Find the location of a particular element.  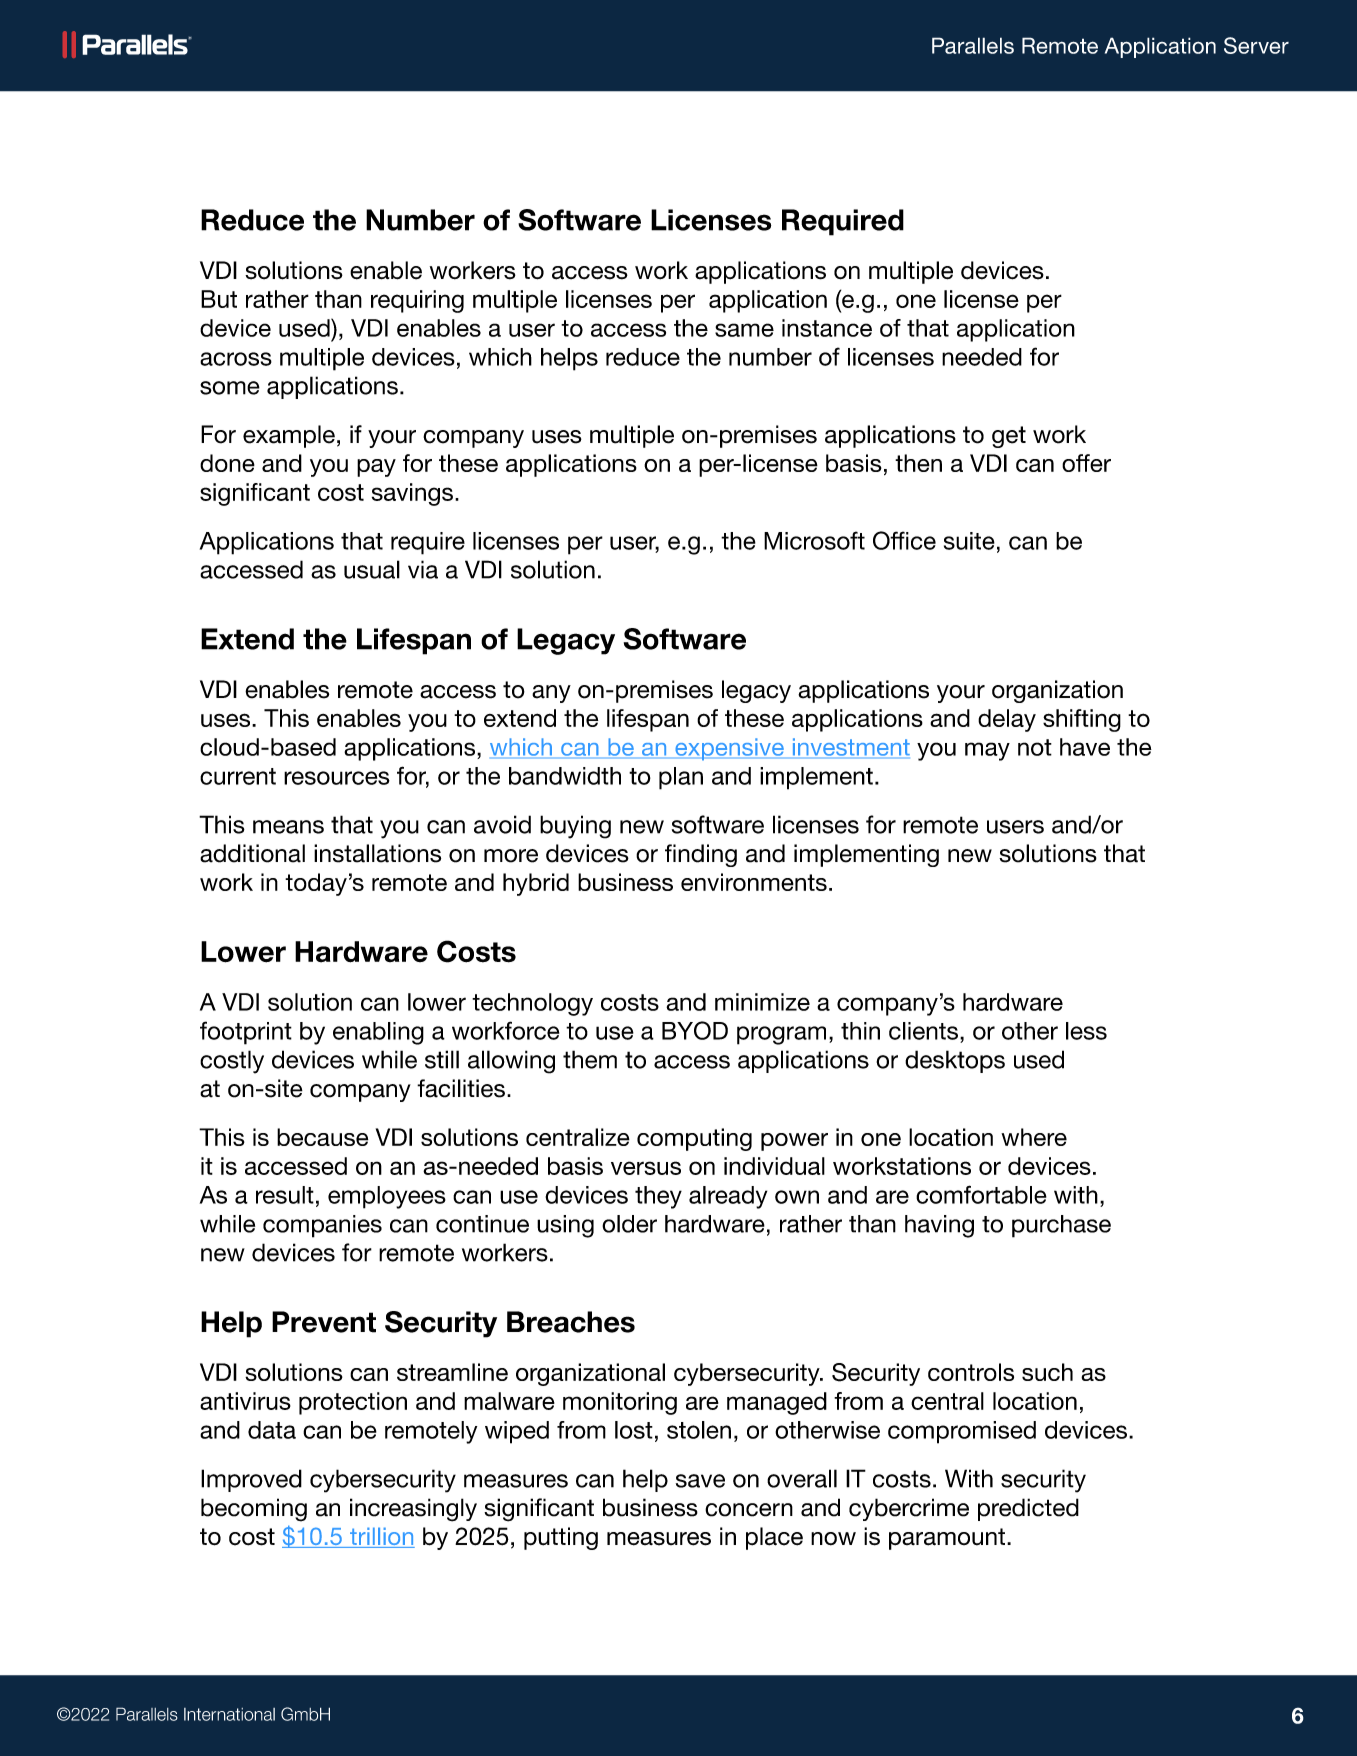

enabling is located at coordinates (378, 1033).
